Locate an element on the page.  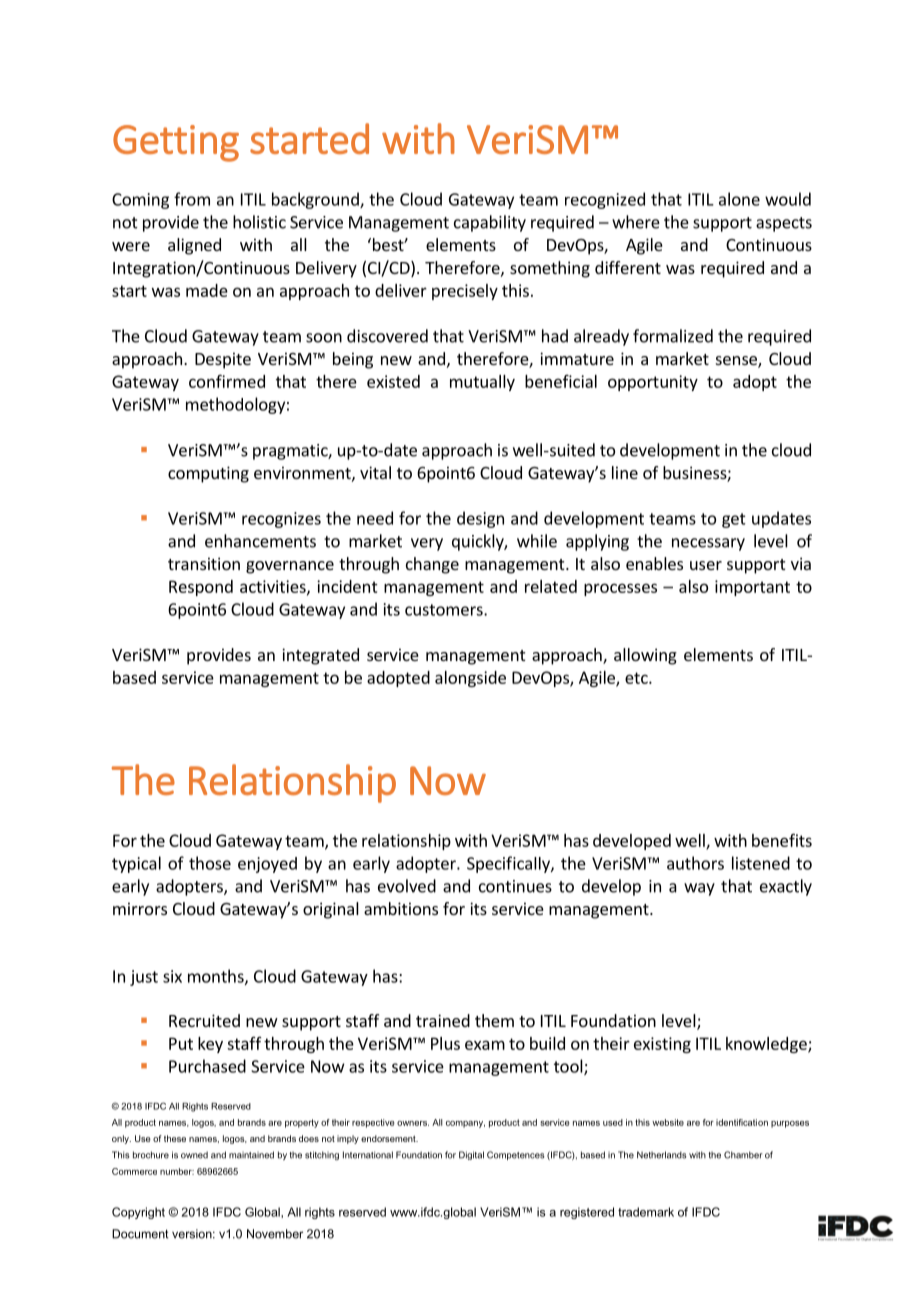
capability is located at coordinates (490, 223).
